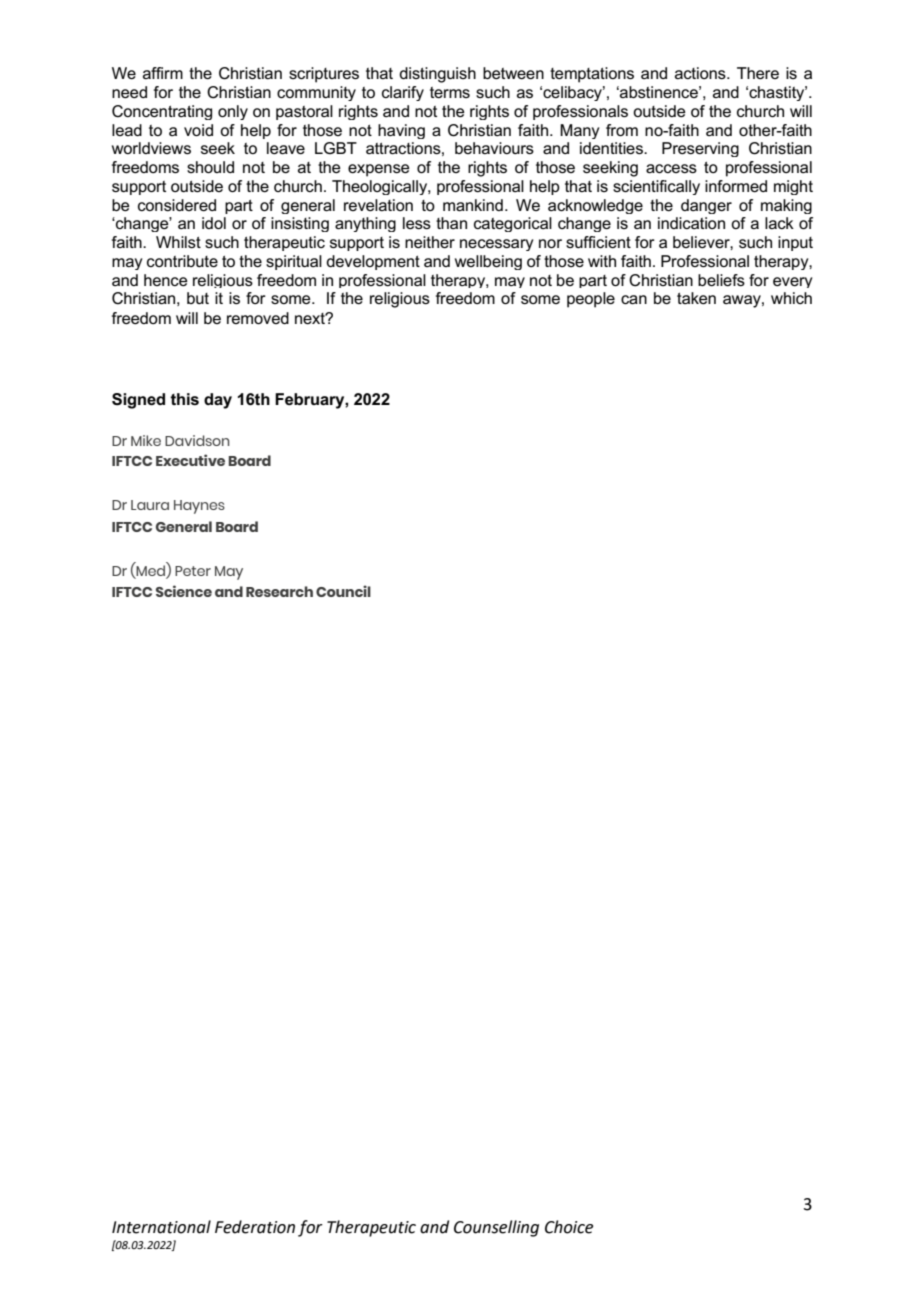  I want to click on Research, so click(279, 591).
